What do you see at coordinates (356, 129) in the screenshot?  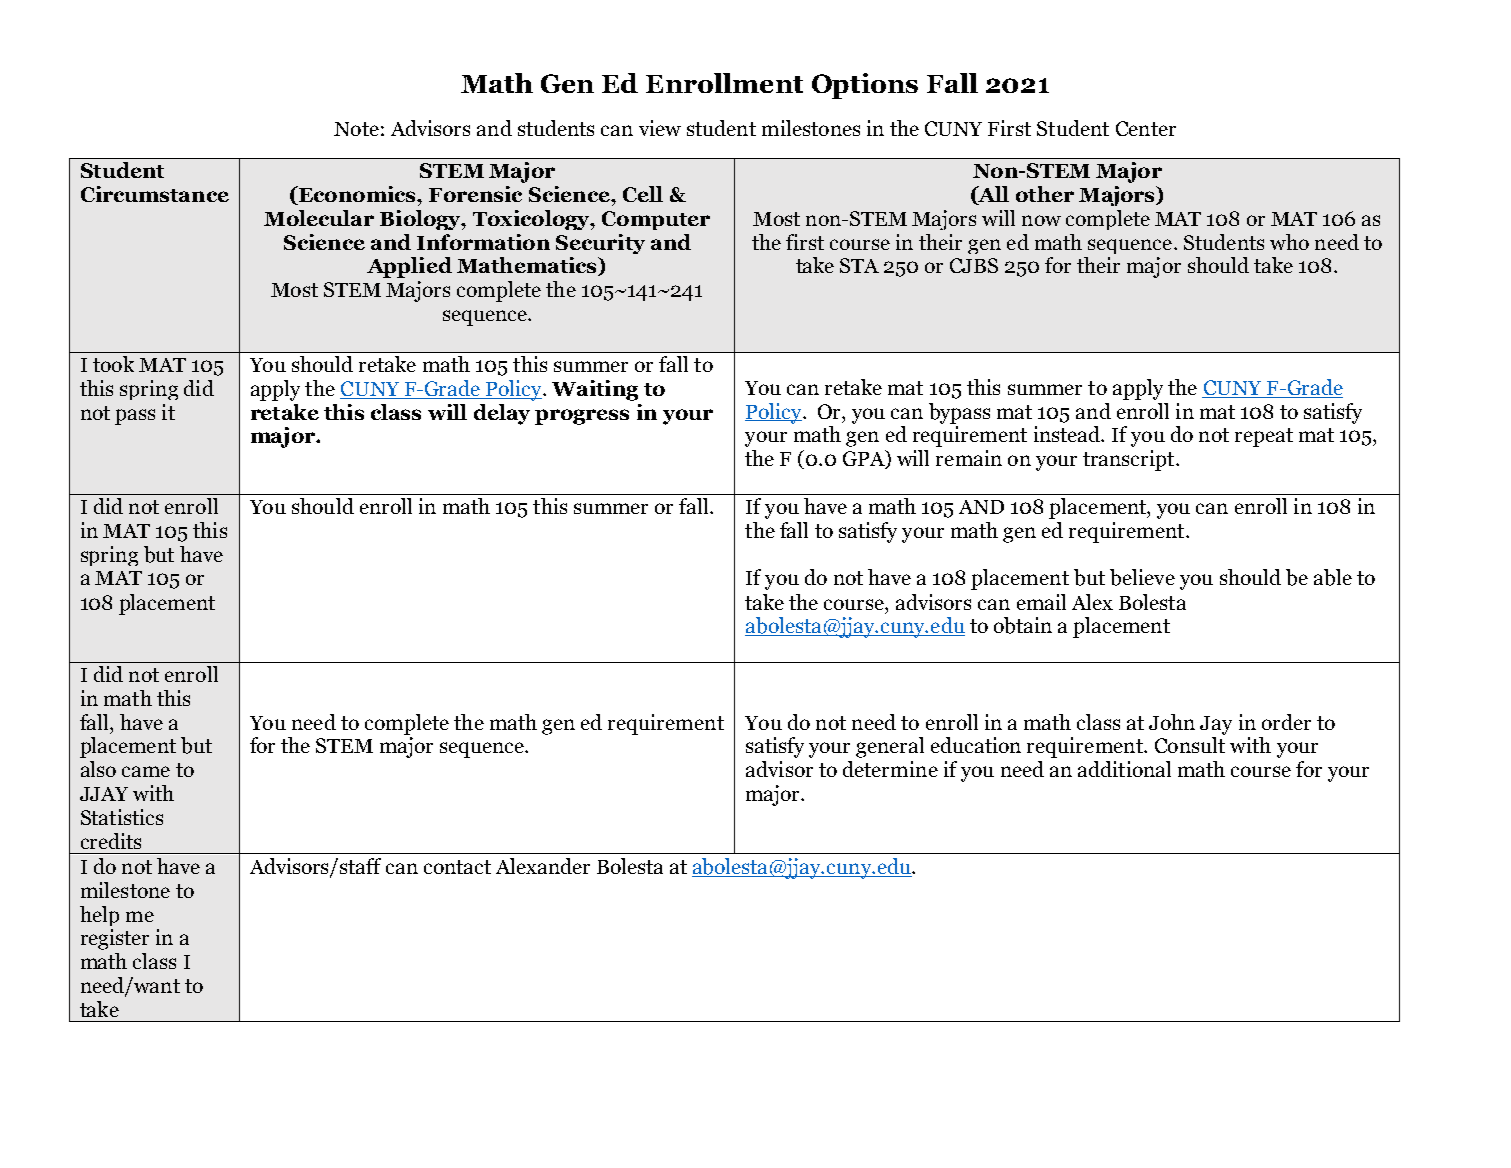 I see `Note` at bounding box center [356, 129].
